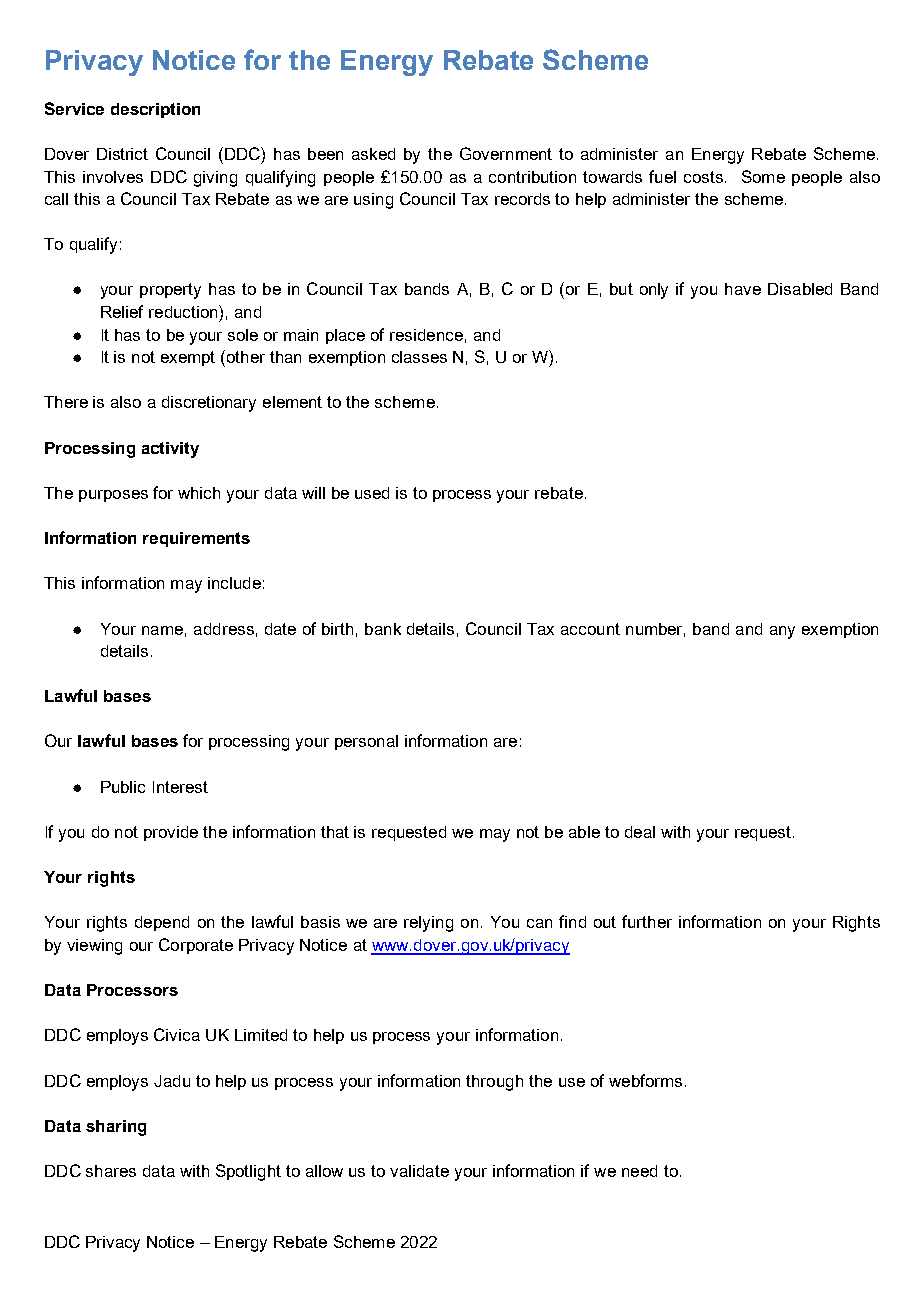 The height and width of the page is (1308, 924). What do you see at coordinates (324, 1171) in the page?
I see `allow` at bounding box center [324, 1171].
